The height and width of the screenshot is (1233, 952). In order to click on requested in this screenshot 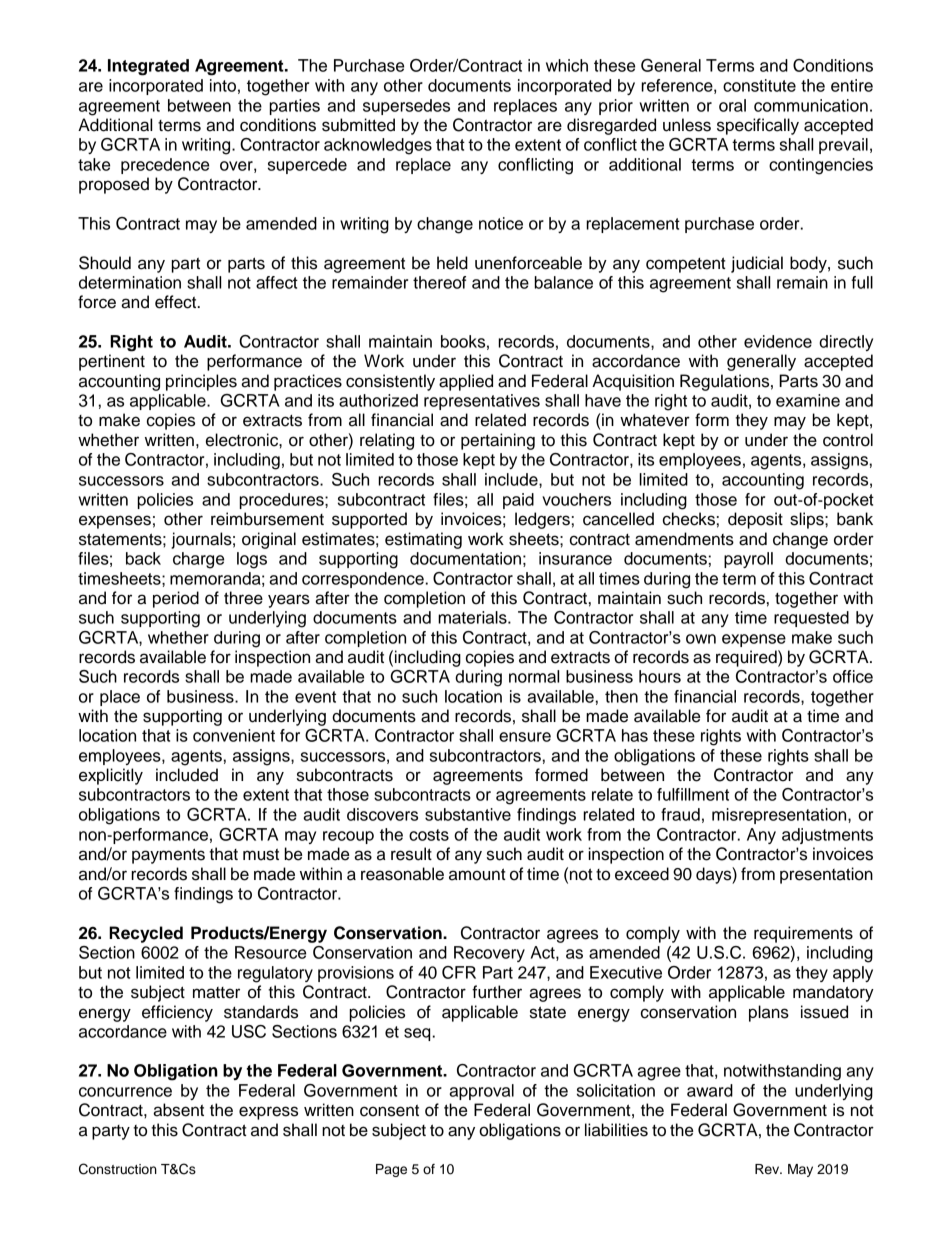, I will do `click(811, 619)`.
